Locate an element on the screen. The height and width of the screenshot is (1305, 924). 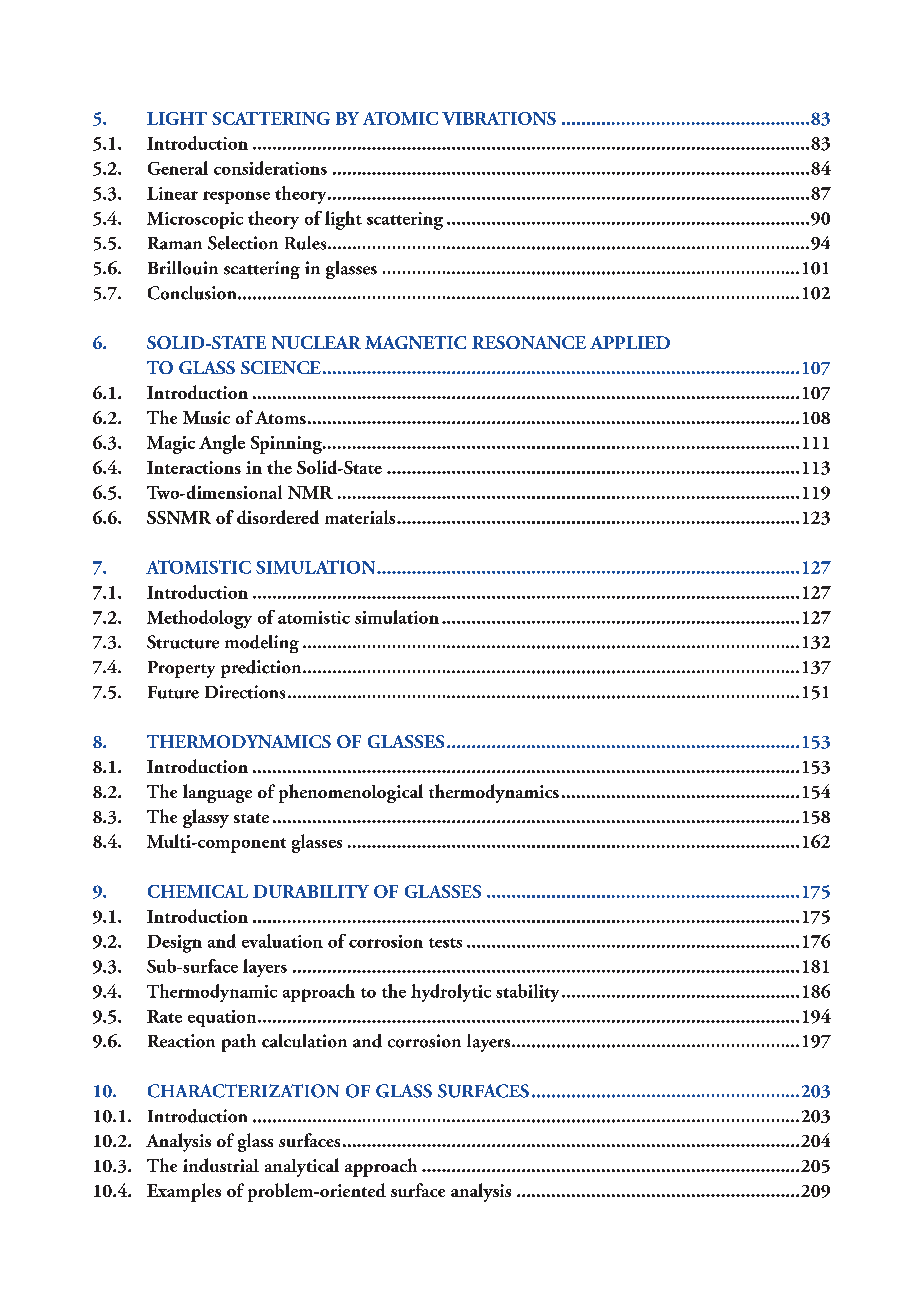
industrial is located at coordinates (221, 1165).
